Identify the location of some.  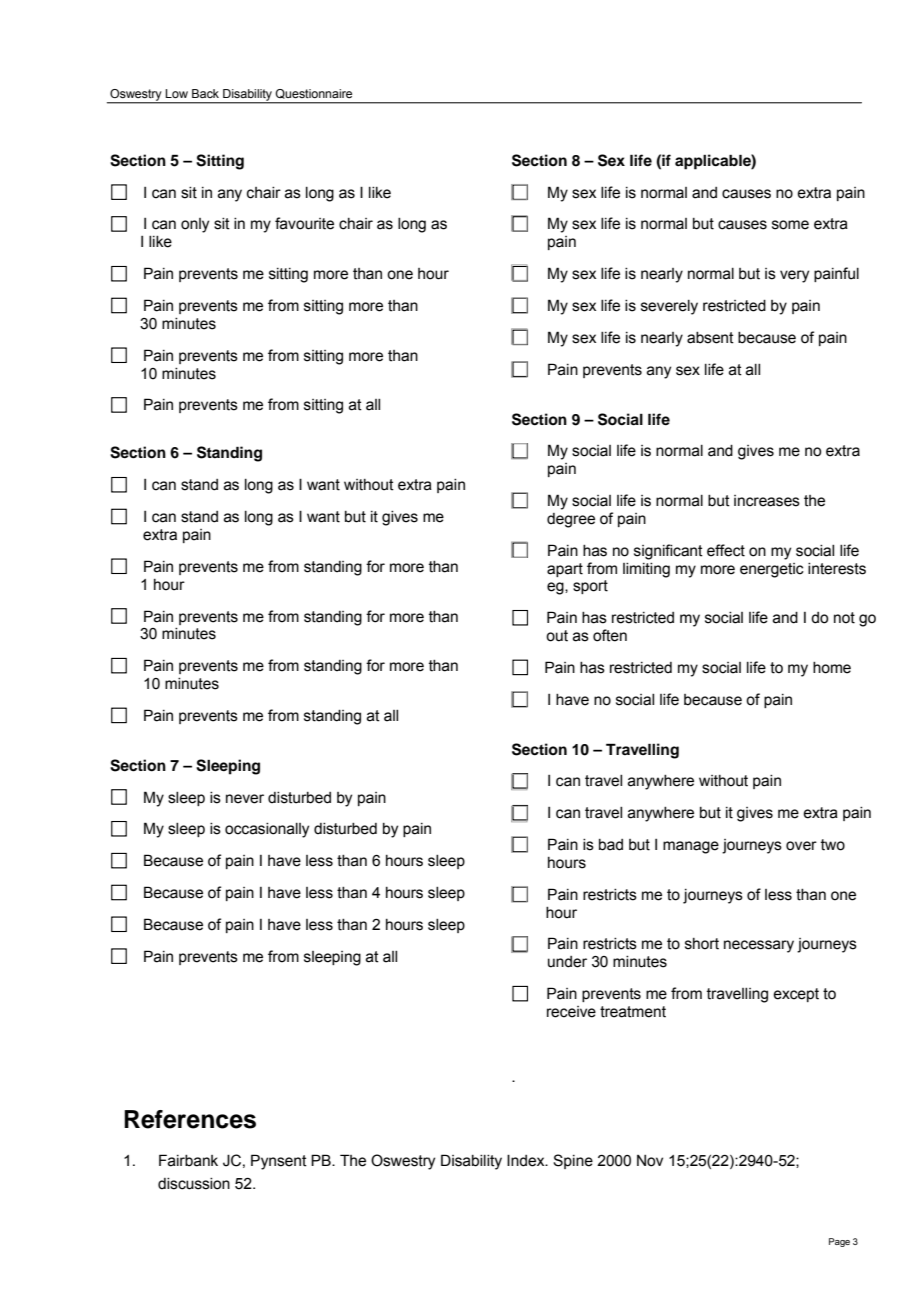
(790, 225).
